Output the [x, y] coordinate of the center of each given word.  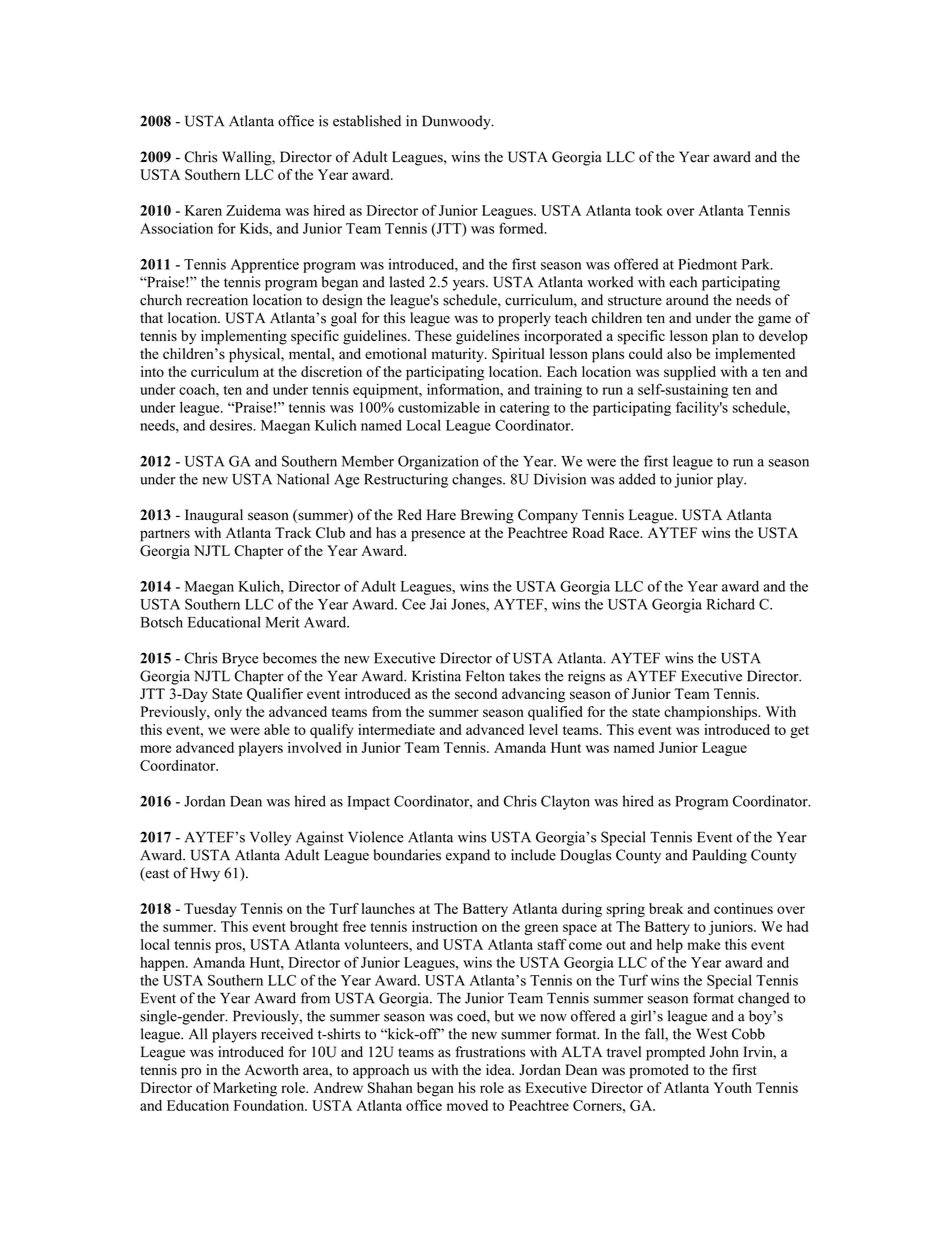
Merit [283, 622]
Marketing [245, 1089]
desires [232, 425]
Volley [271, 838]
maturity [458, 355]
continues [743, 908]
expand [468, 856]
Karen [203, 210]
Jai [438, 604]
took [649, 210]
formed [522, 228]
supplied [690, 373]
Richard [731, 604]
